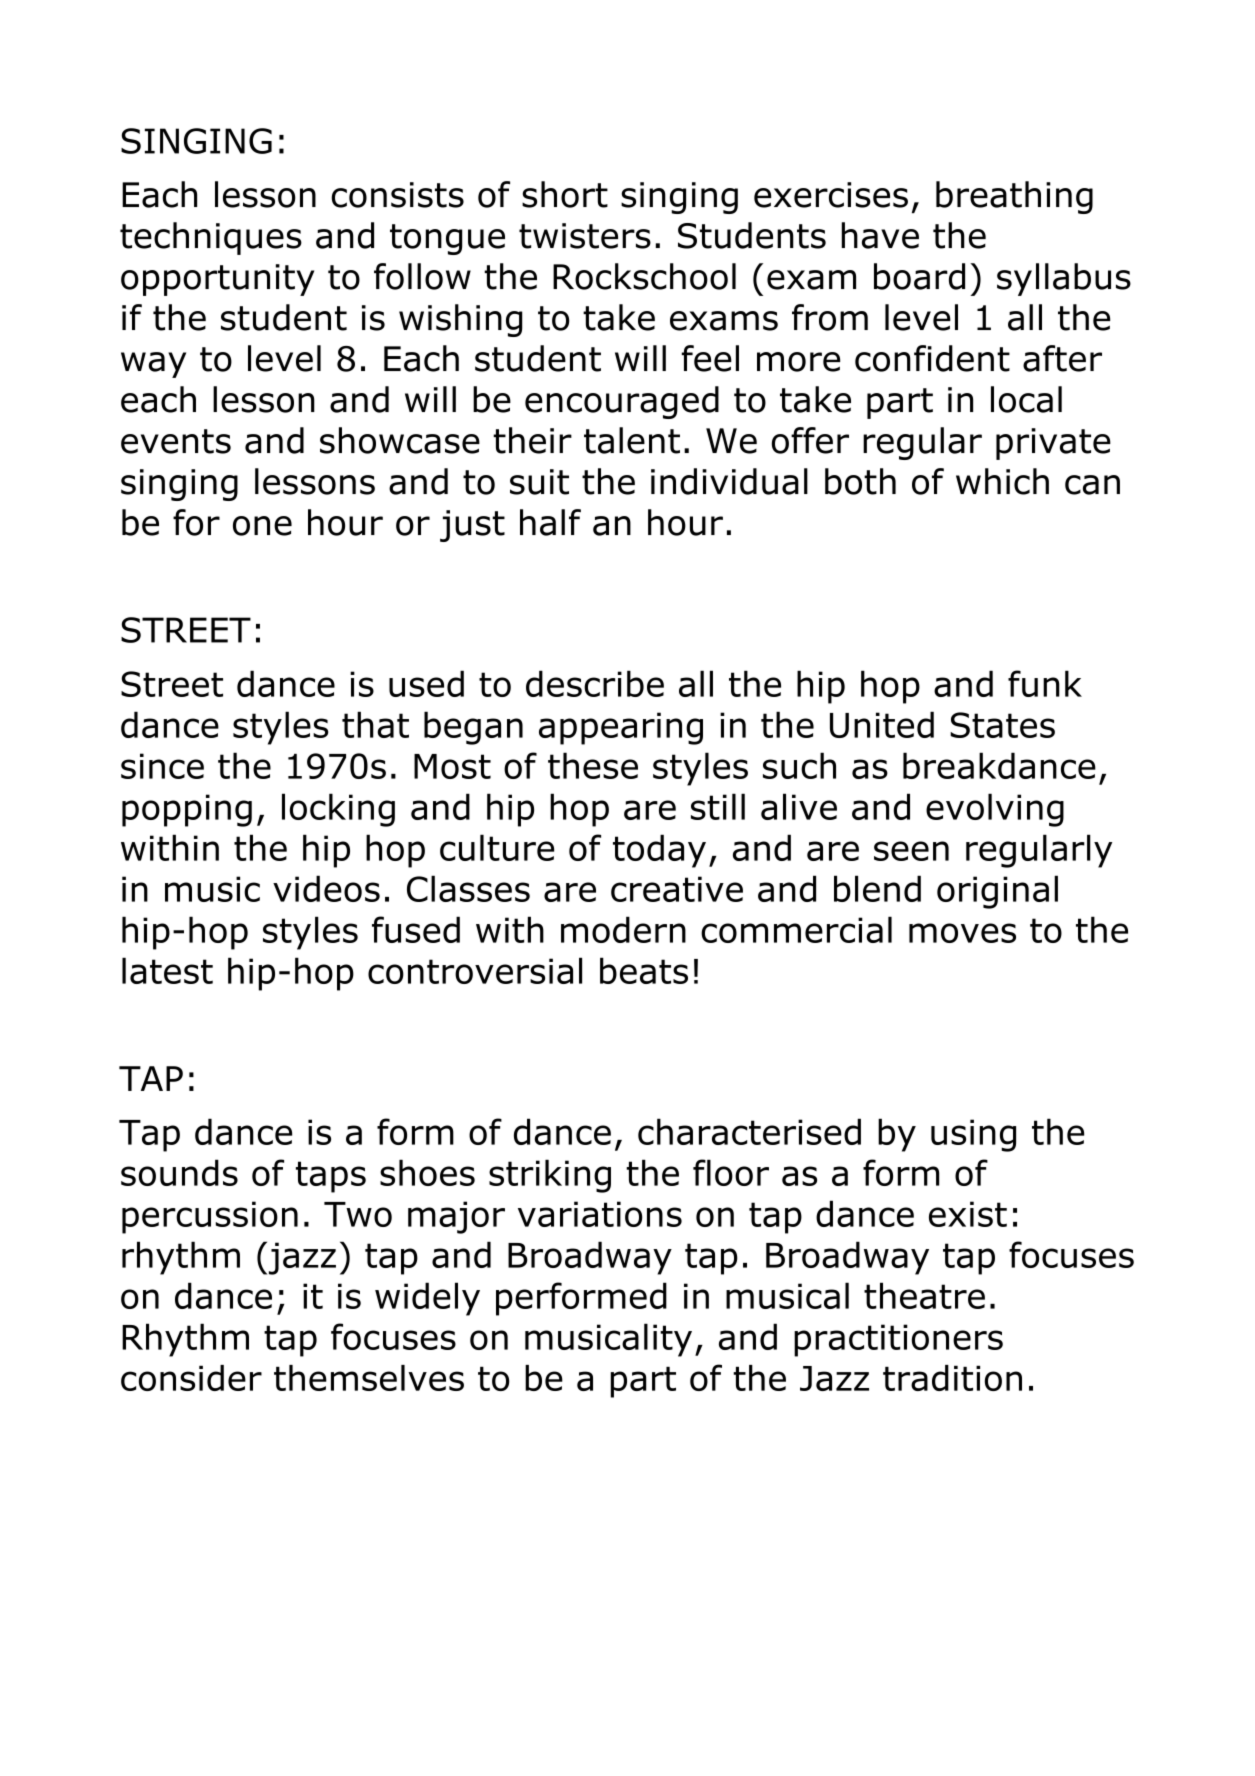  What do you see at coordinates (191, 1378) in the document?
I see `consider` at bounding box center [191, 1378].
